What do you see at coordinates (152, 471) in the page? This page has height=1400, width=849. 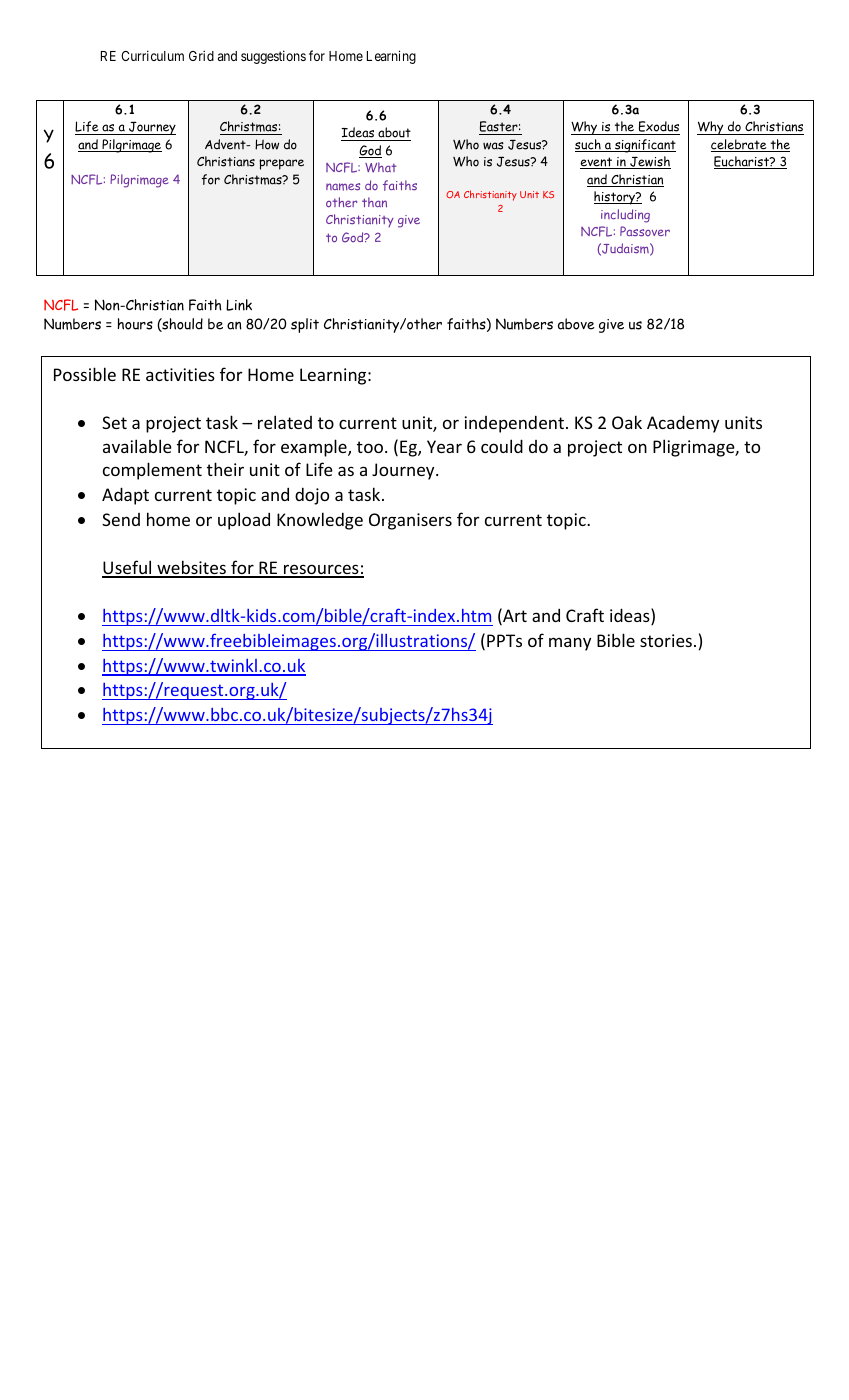 I see `complement` at bounding box center [152, 471].
